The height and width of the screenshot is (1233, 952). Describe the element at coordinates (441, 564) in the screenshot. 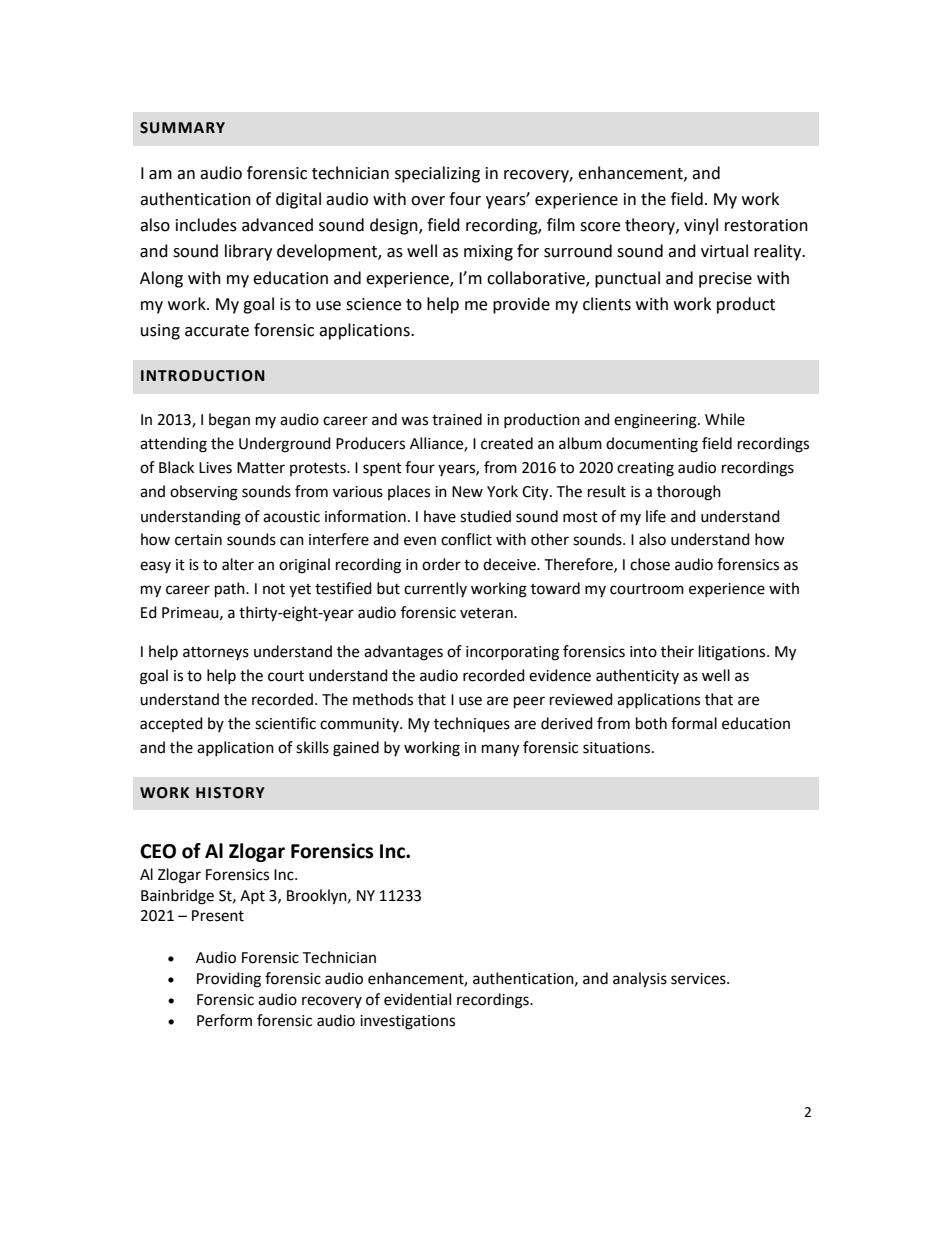

I see `order` at that location.
